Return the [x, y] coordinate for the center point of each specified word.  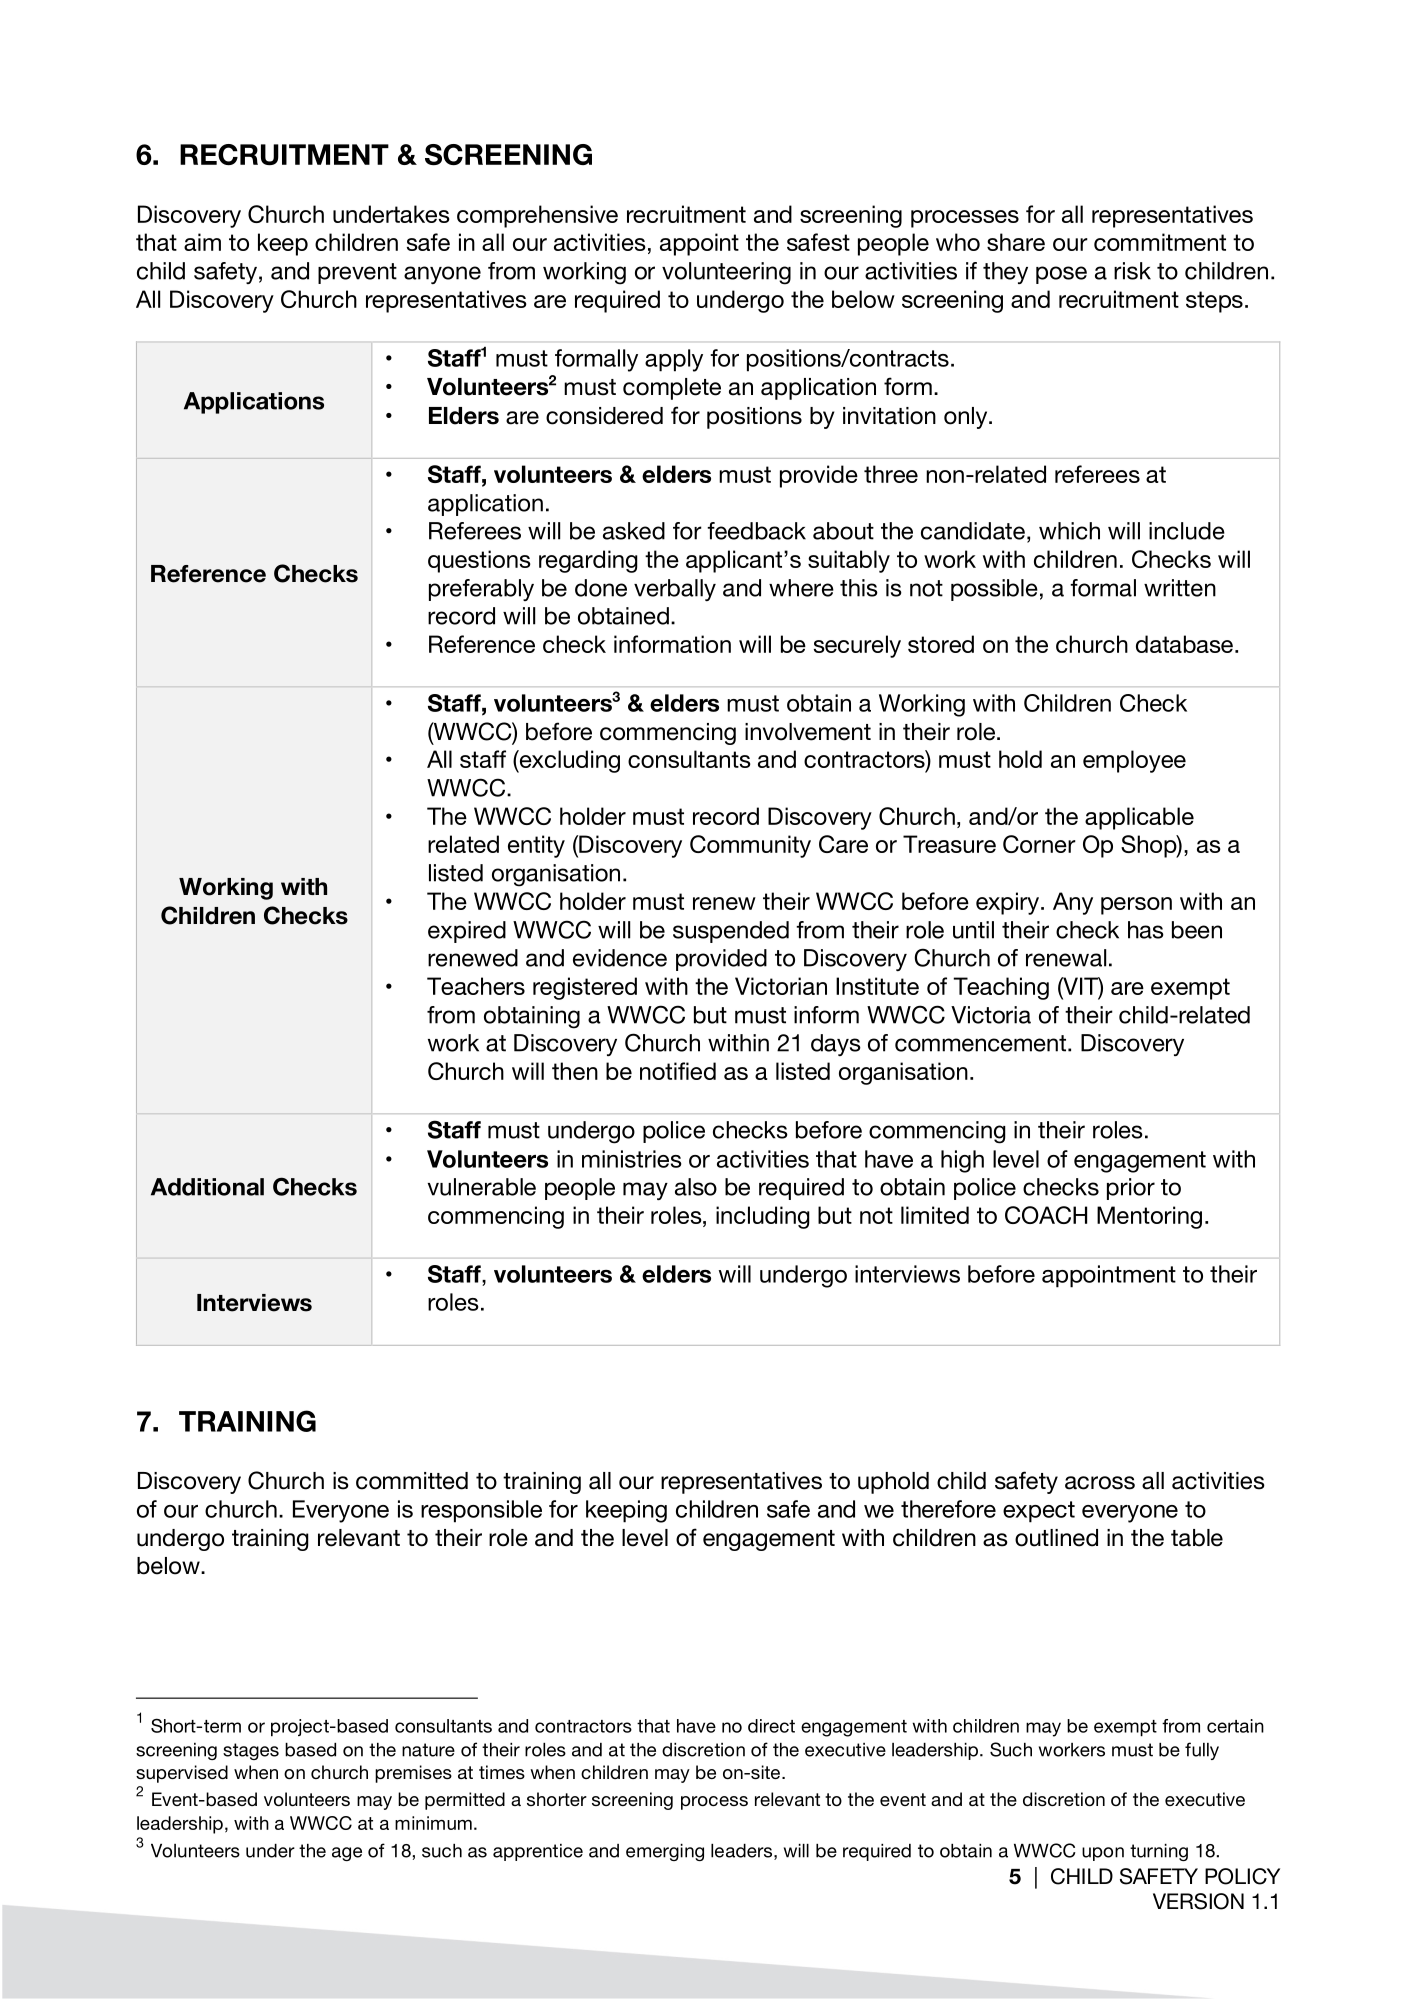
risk [1132, 271]
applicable [1139, 818]
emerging [665, 1852]
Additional [207, 1187]
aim [202, 242]
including [763, 1217]
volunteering [726, 273]
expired [467, 932]
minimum [433, 1823]
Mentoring [1149, 1217]
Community [750, 846]
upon [1103, 1854]
